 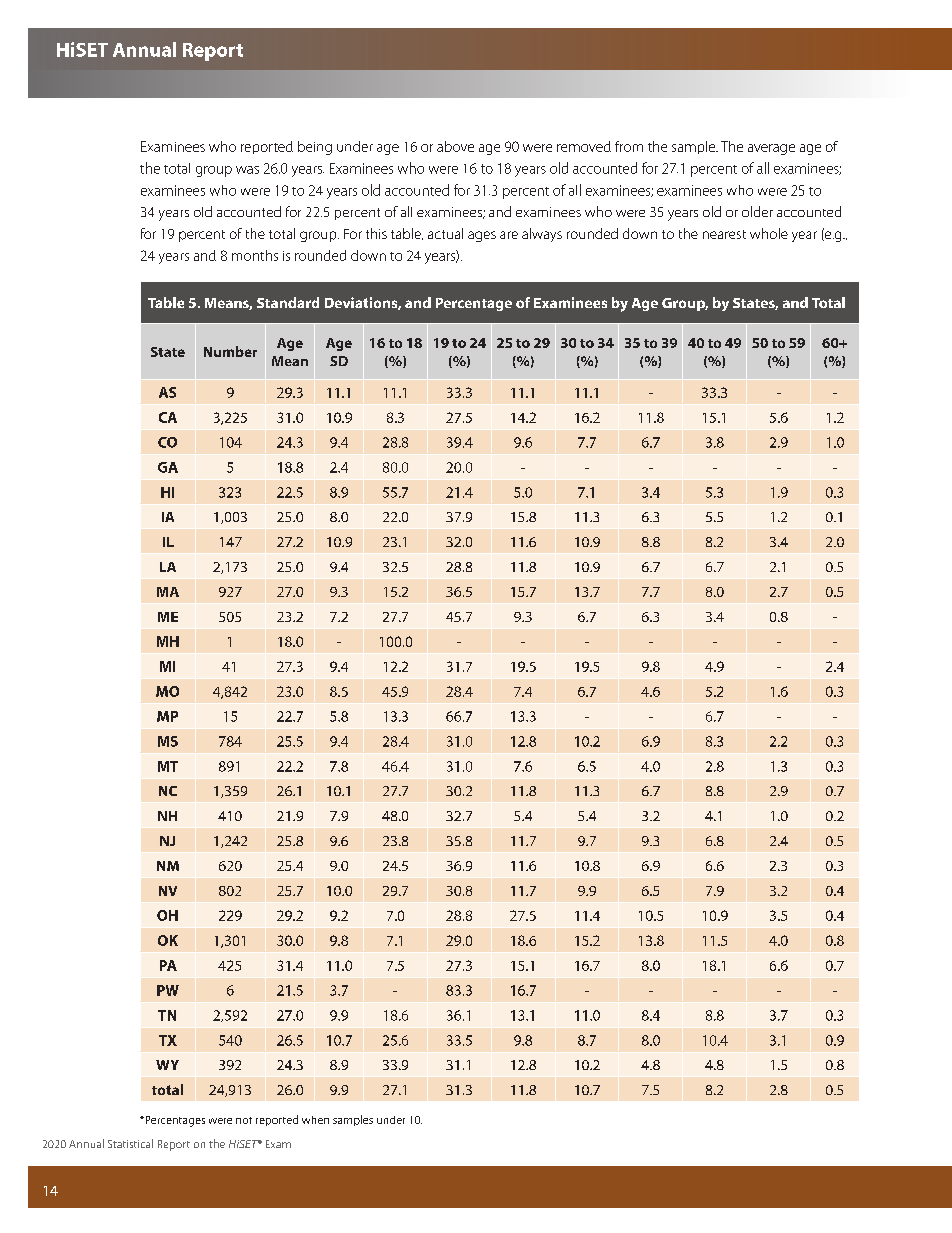 I want to click on this, so click(x=376, y=233).
